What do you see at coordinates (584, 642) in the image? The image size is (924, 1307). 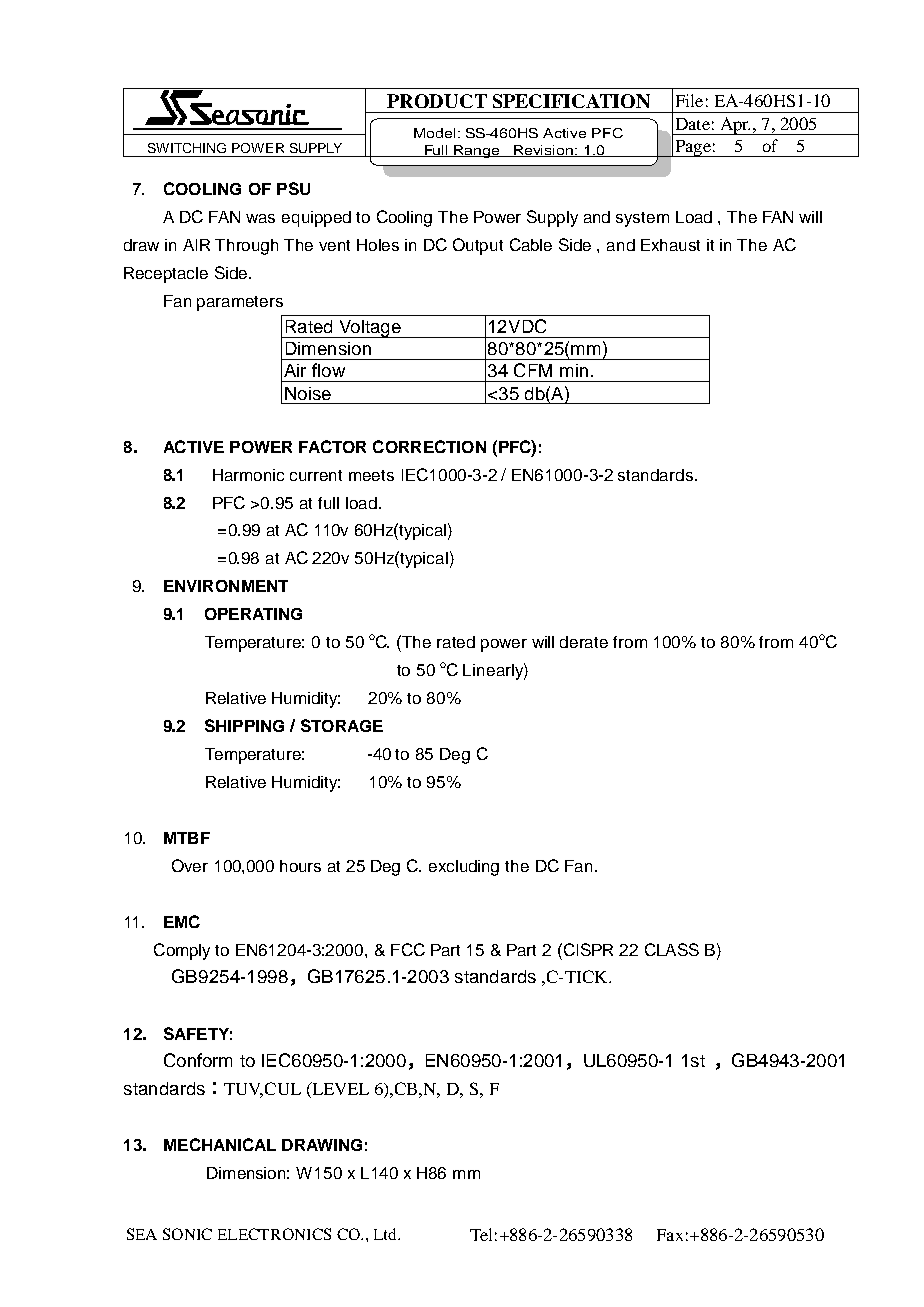 I see `derate` at bounding box center [584, 642].
